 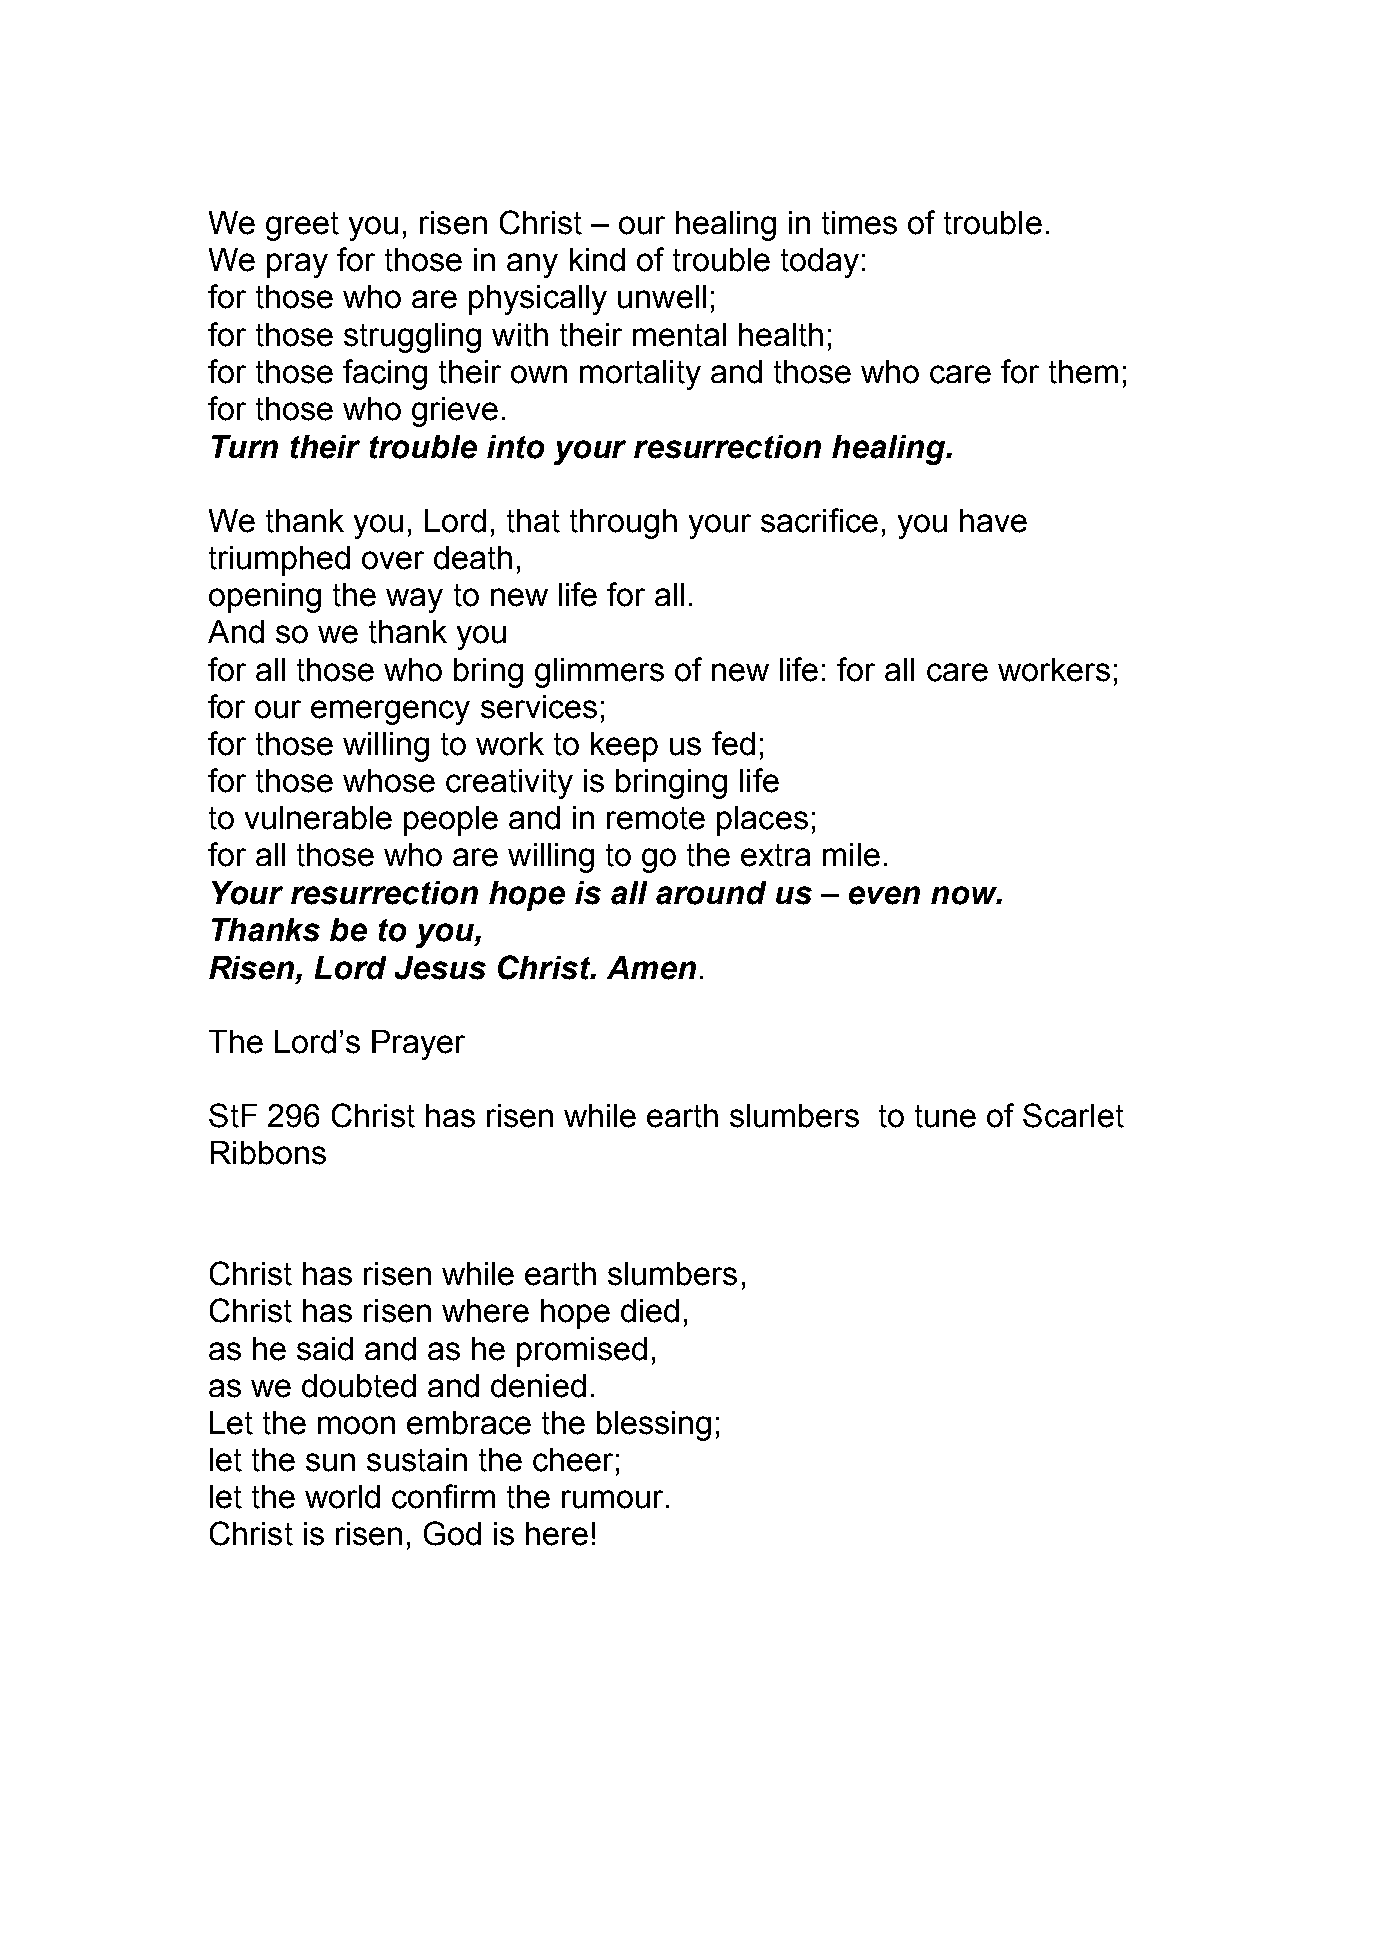 What do you see at coordinates (599, 673) in the image?
I see `glimmers` at bounding box center [599, 673].
